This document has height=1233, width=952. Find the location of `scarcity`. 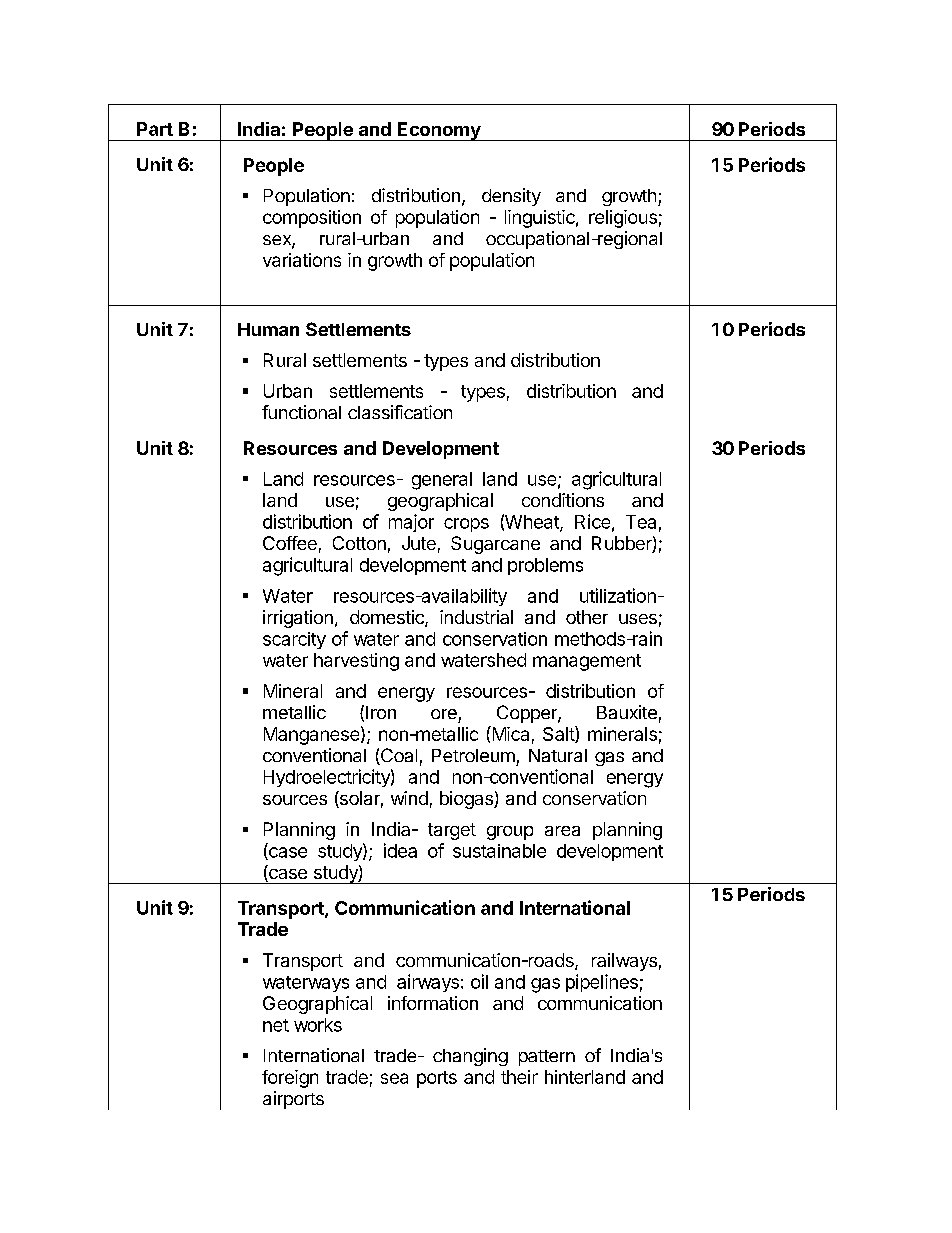

scarcity is located at coordinates (294, 640).
